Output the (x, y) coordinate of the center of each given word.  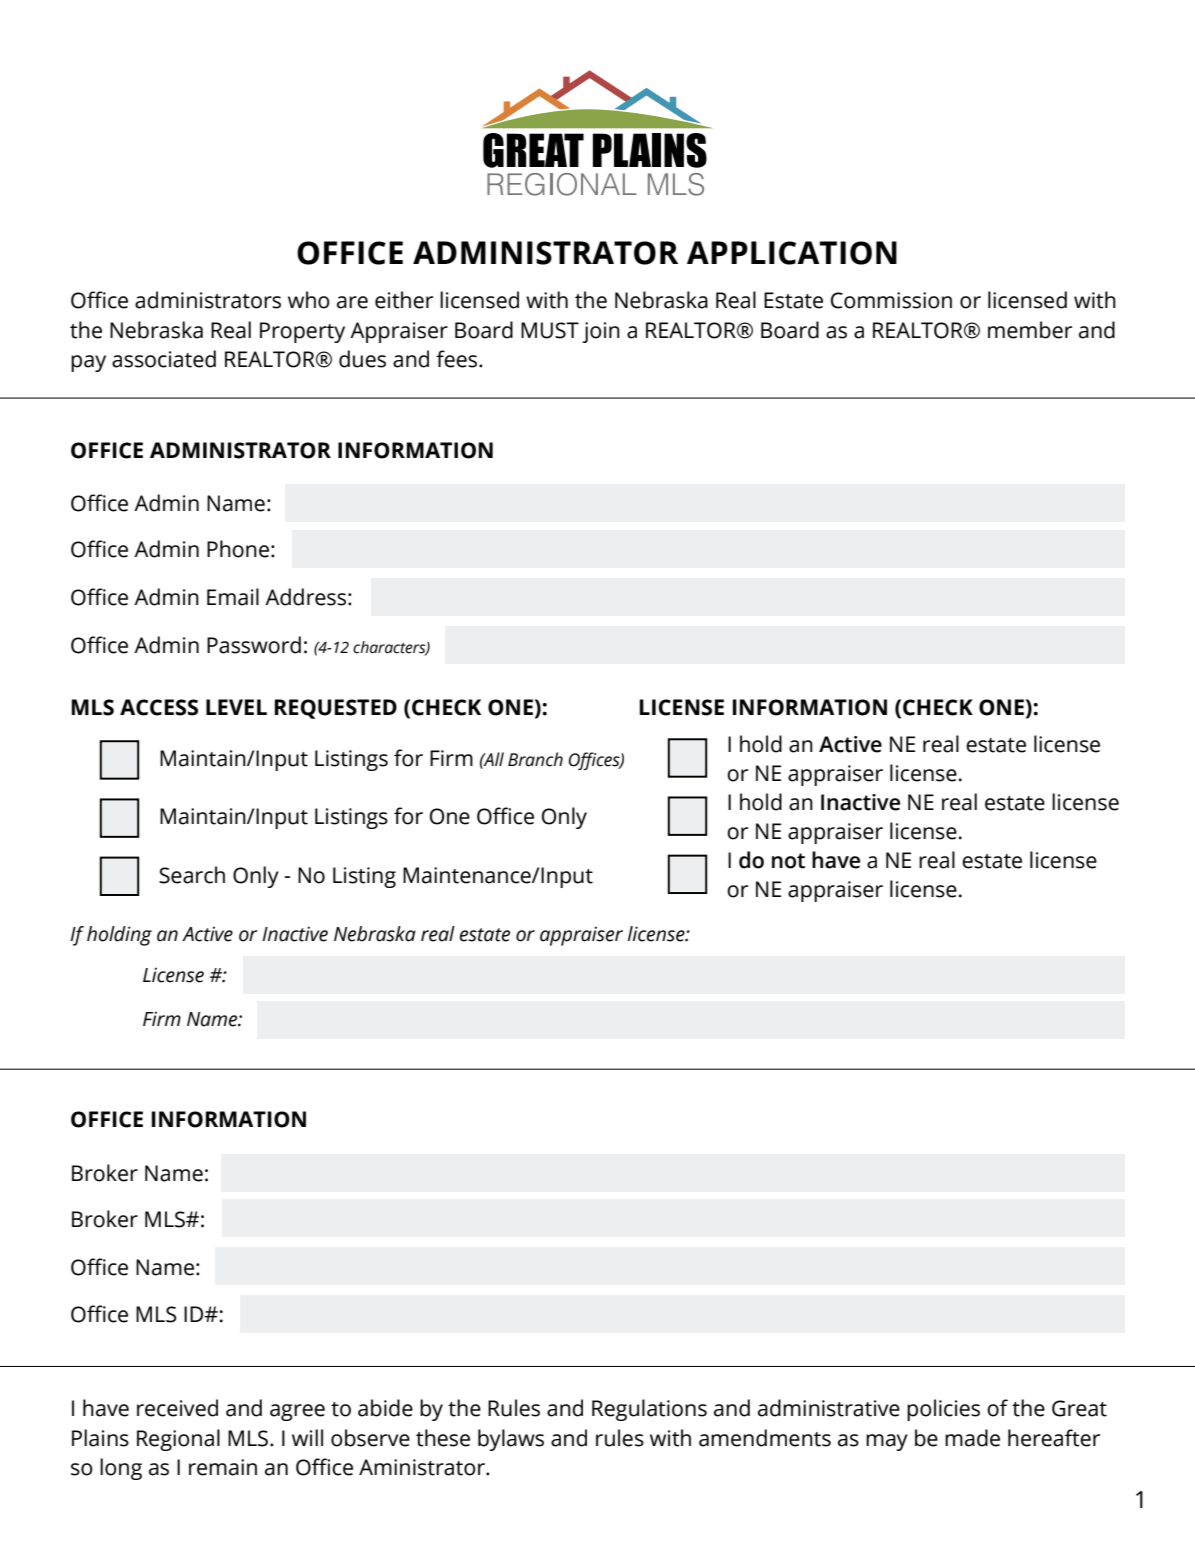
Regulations (649, 1410)
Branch (535, 759)
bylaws (511, 1440)
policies (943, 1410)
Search (192, 875)
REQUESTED (336, 709)
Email (233, 597)
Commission (891, 300)
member (1030, 330)
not (788, 861)
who (309, 300)
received (177, 1408)
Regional (178, 1440)
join (601, 332)
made (972, 1438)
